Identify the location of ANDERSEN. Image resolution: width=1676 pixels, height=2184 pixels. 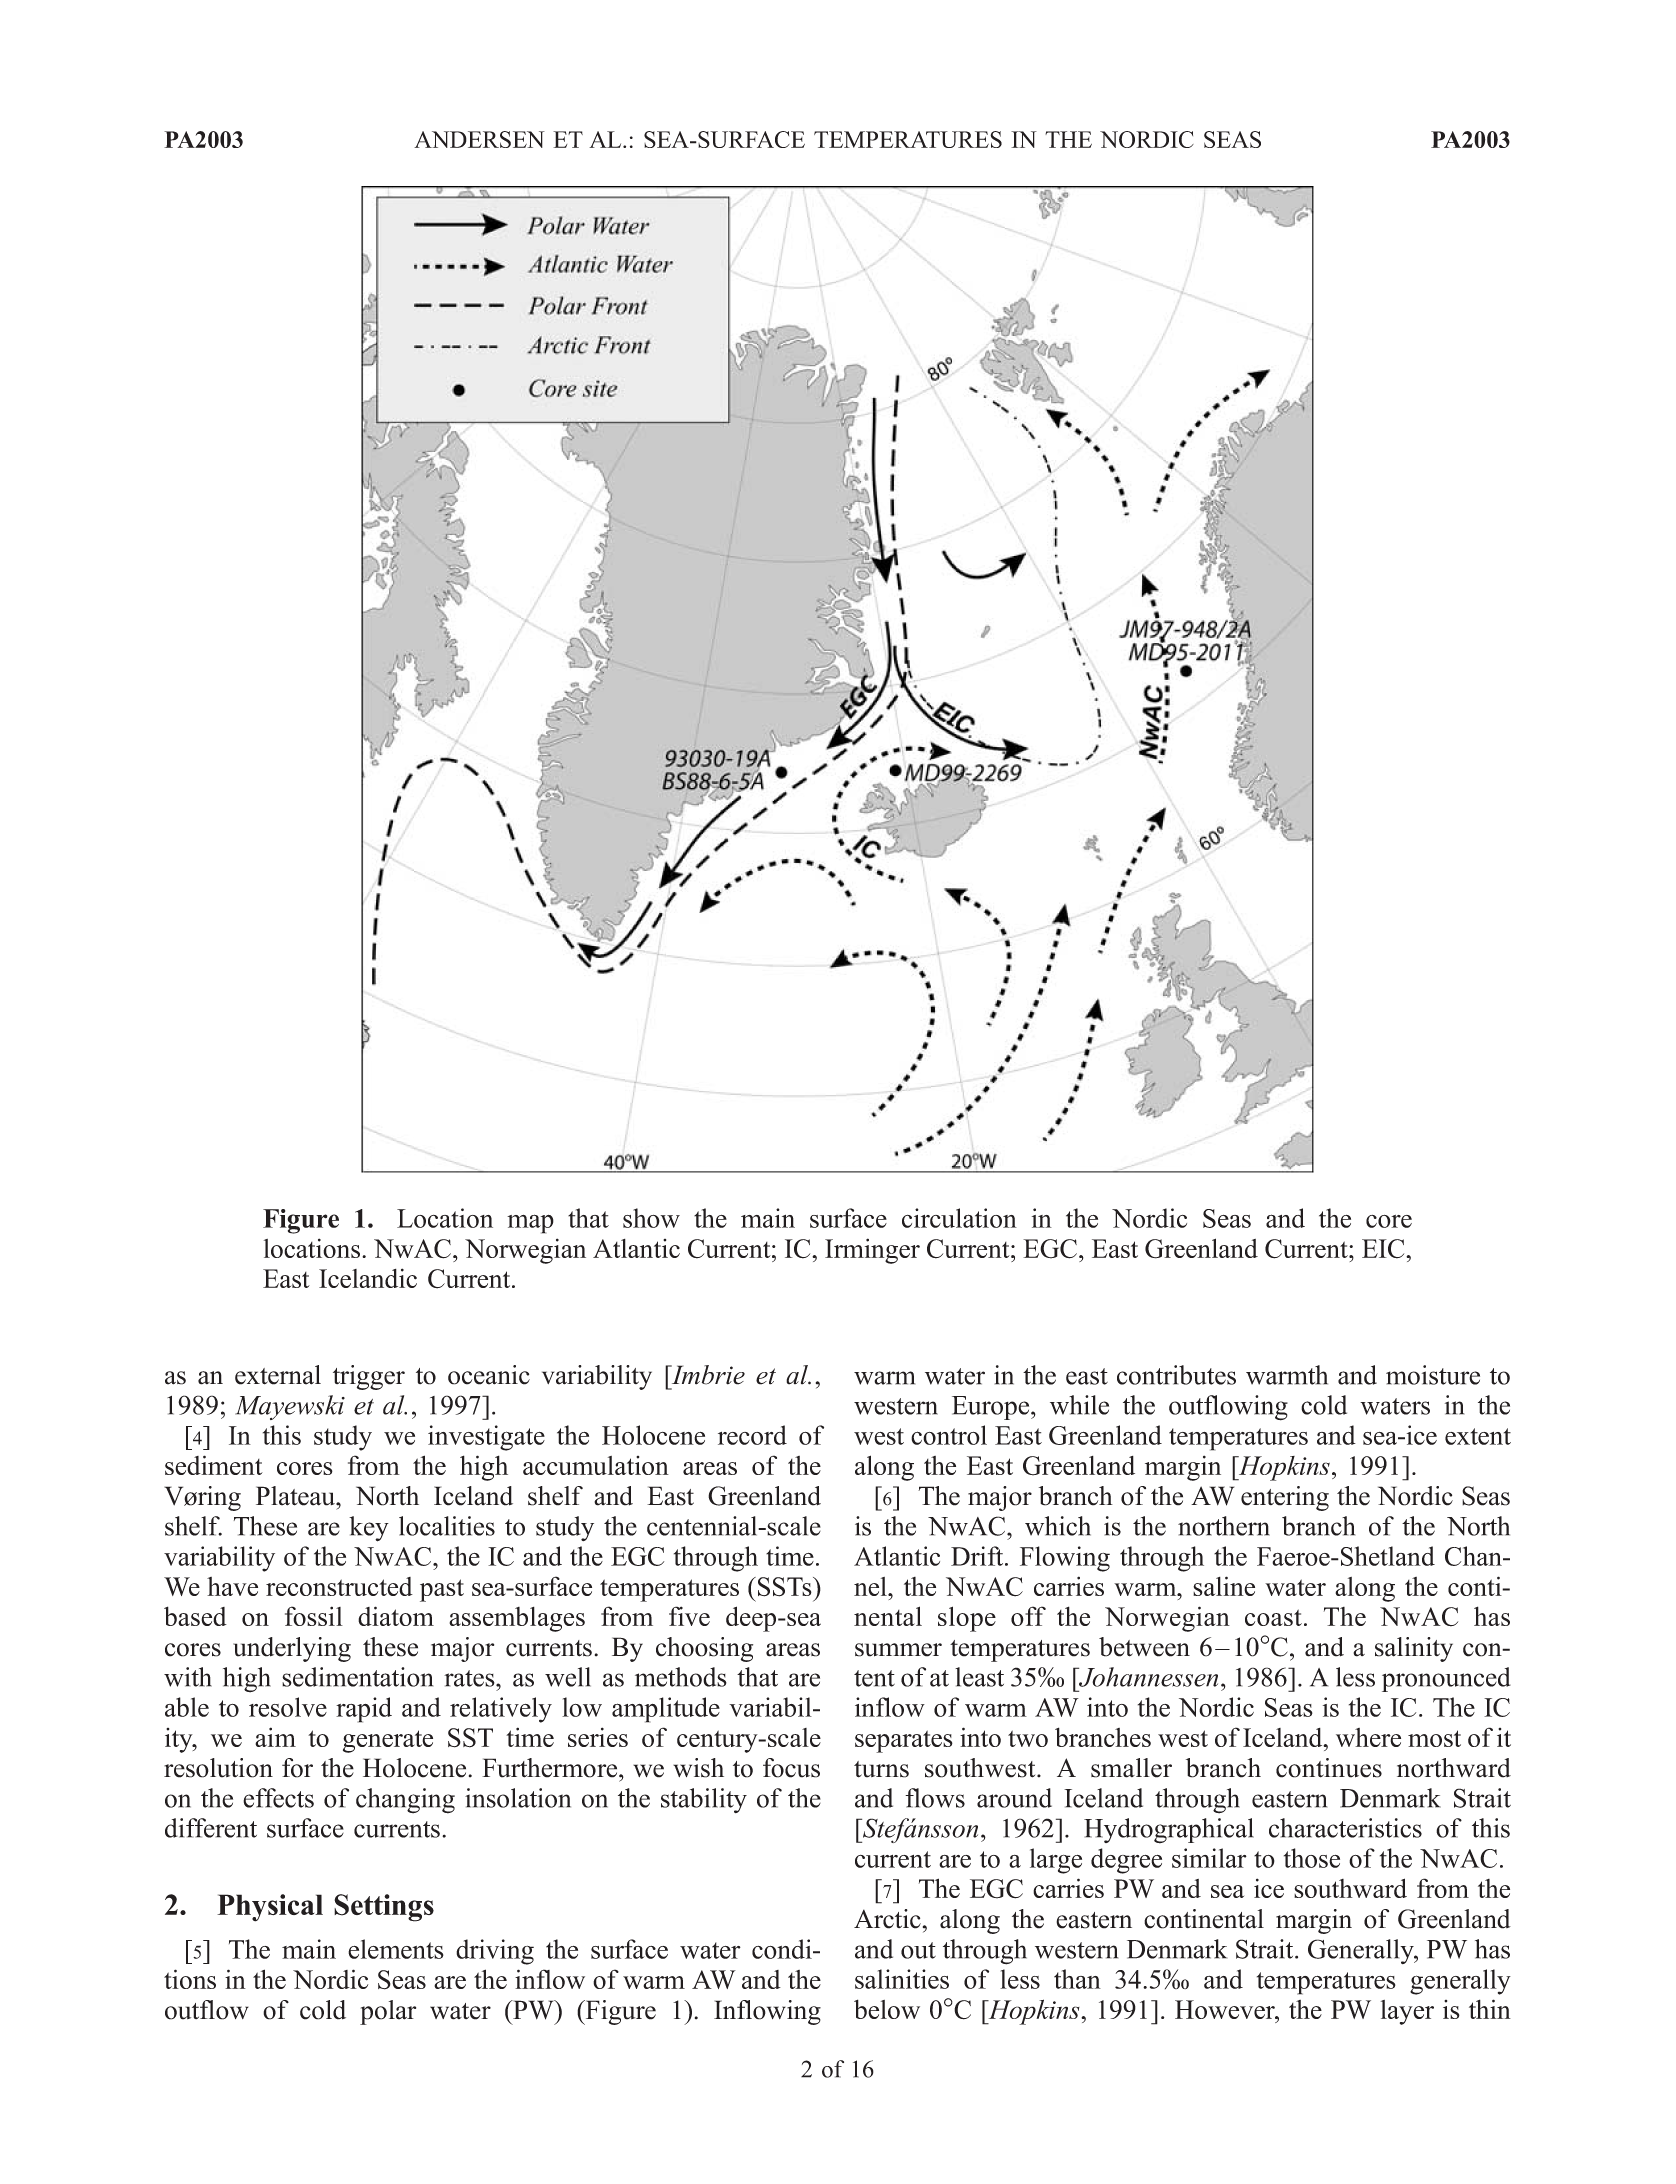
(479, 139).
